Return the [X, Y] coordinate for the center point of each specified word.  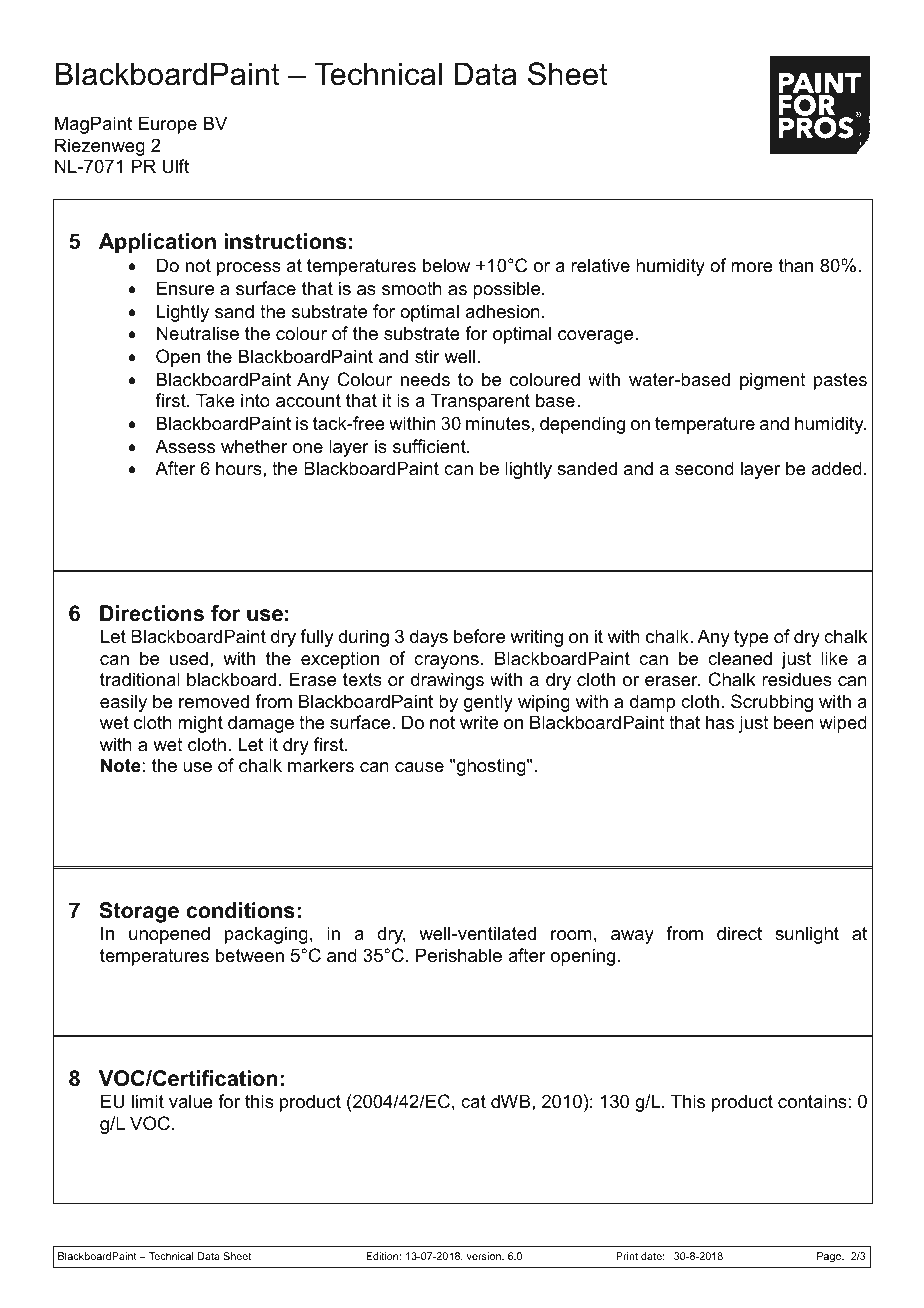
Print [627, 1256]
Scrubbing [772, 703]
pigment [773, 381]
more [752, 267]
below [446, 265]
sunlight [807, 935]
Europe [168, 125]
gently [488, 703]
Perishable [459, 955]
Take [215, 400]
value [191, 1101]
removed [214, 701]
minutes [498, 423]
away [632, 937]
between [250, 955]
